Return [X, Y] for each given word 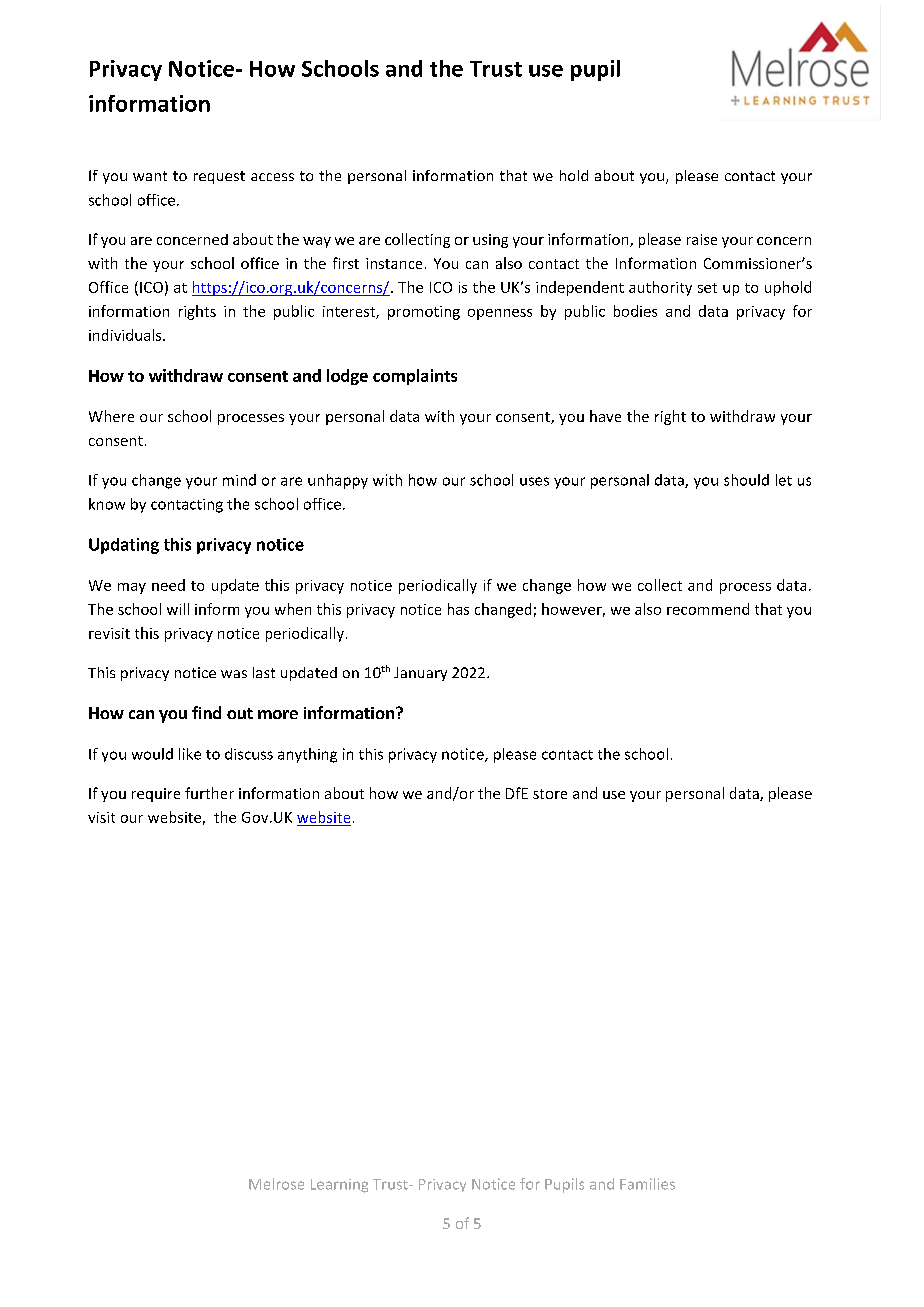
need [168, 585]
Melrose [276, 1184]
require [156, 795]
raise [702, 239]
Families [647, 1184]
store [550, 794]
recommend [708, 609]
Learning [339, 1186]
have [605, 416]
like [190, 754]
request [219, 177]
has [458, 609]
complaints [415, 377]
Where [111, 416]
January [420, 674]
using [490, 241]
